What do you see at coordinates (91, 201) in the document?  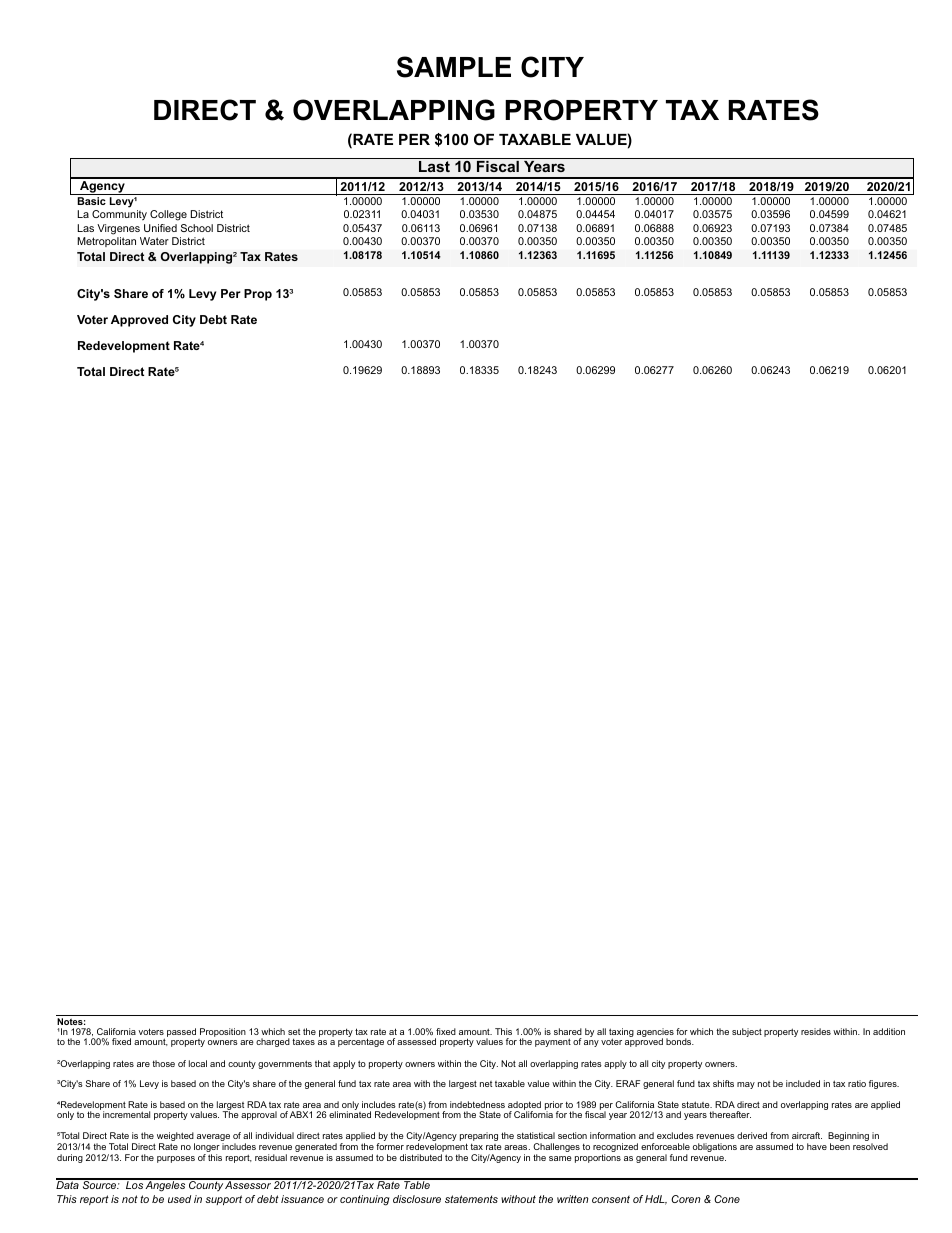 I see `Basic` at bounding box center [91, 201].
